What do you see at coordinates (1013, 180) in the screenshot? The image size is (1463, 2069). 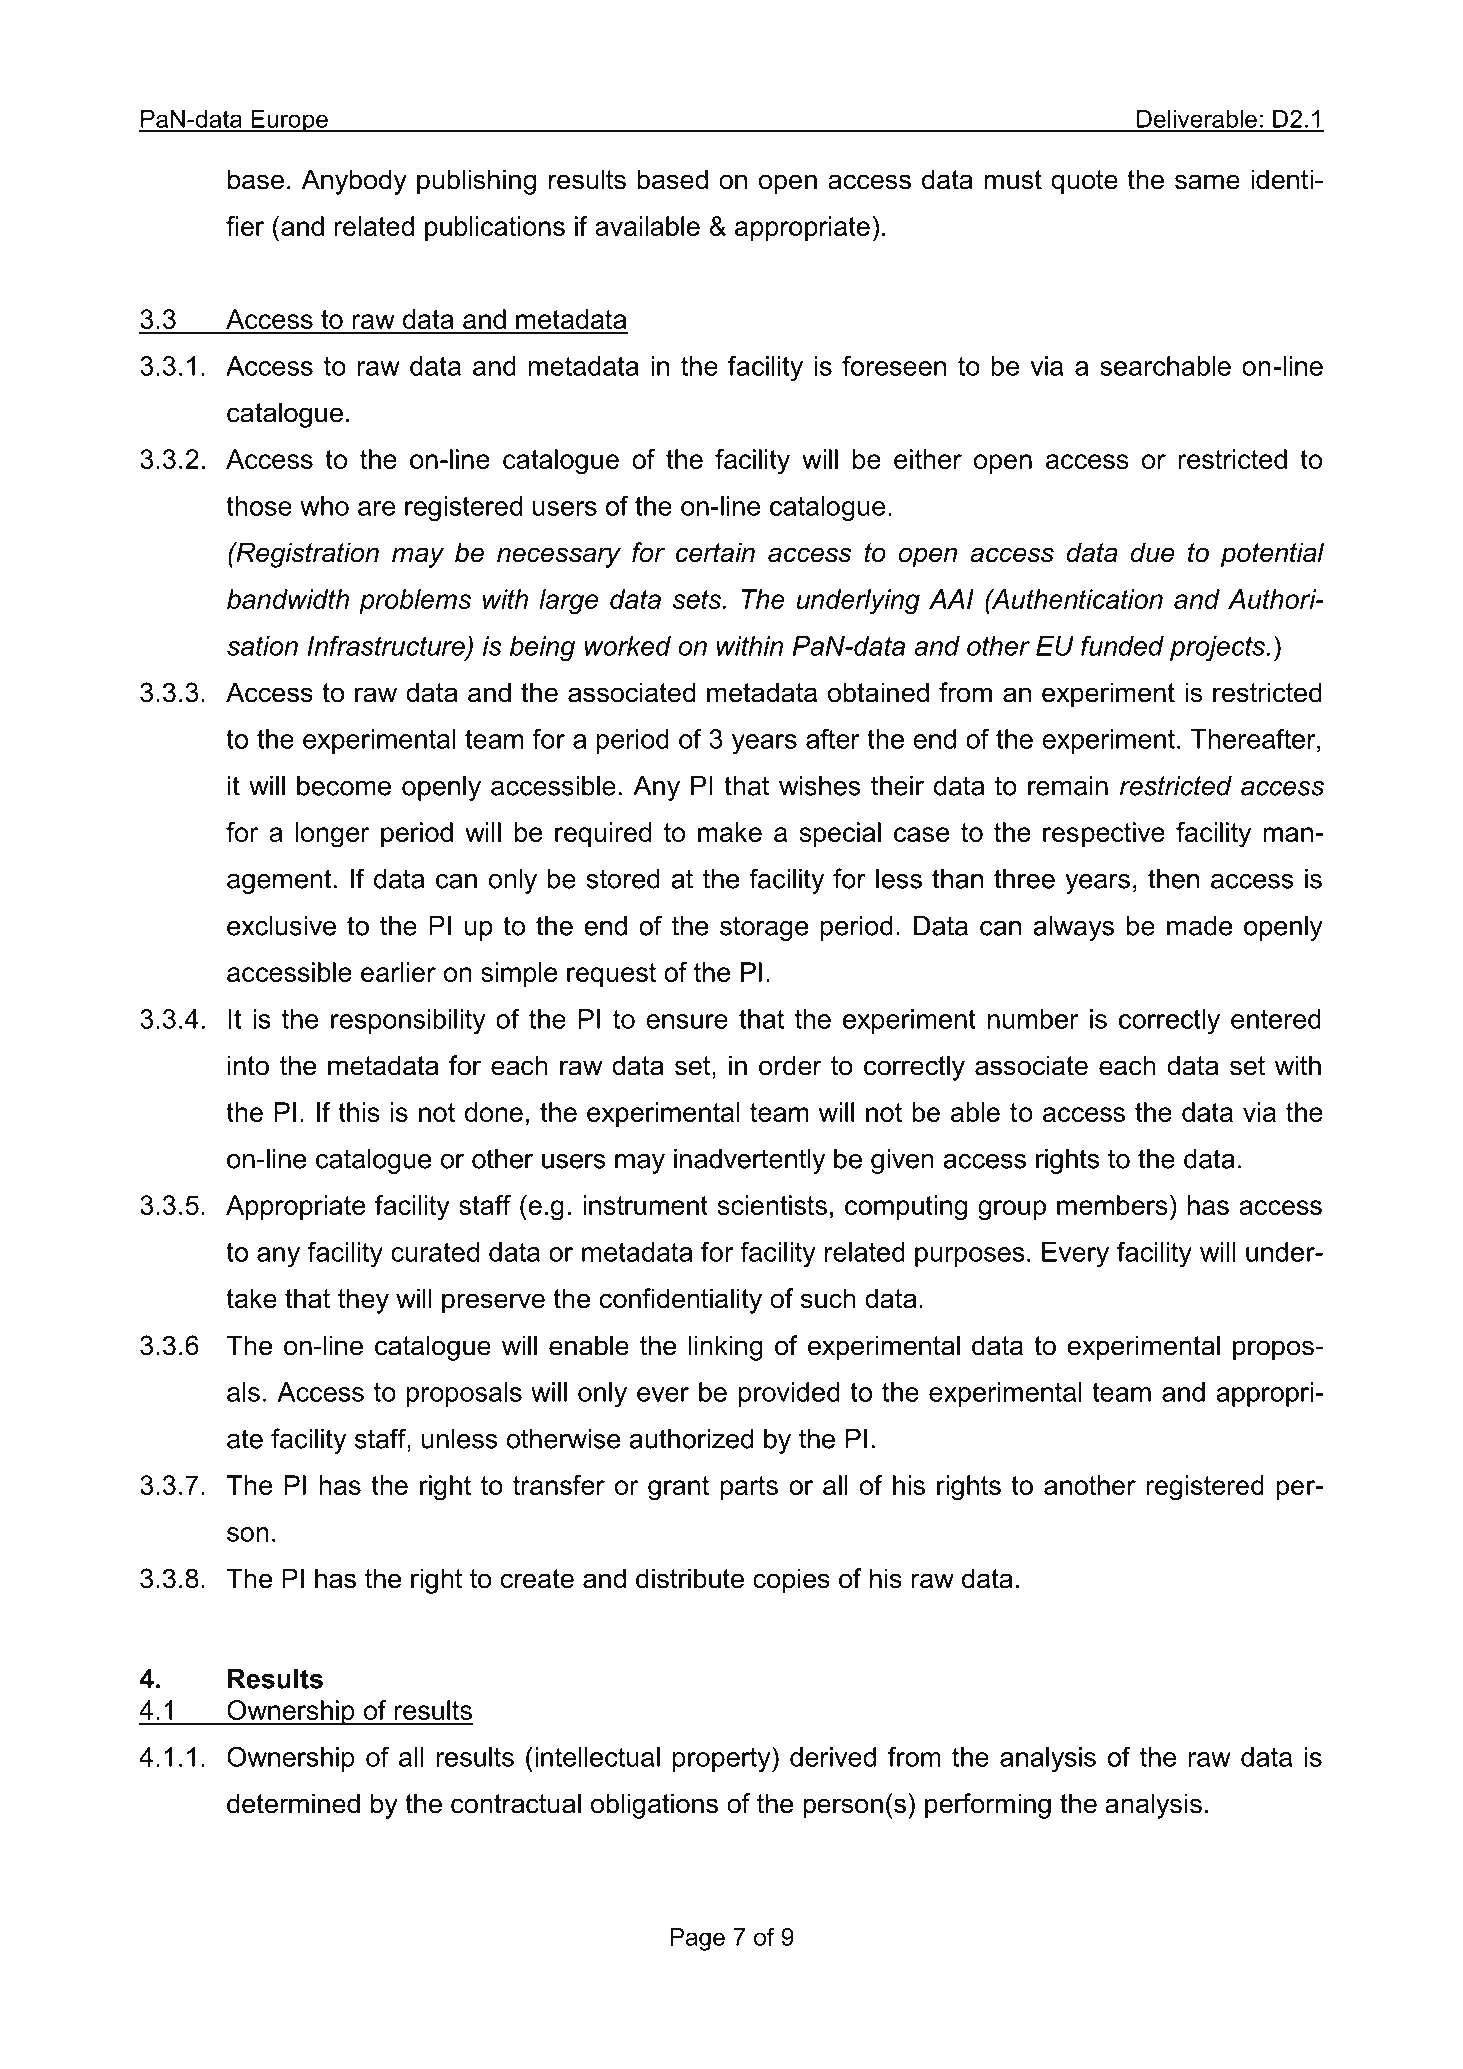 I see `must` at bounding box center [1013, 180].
